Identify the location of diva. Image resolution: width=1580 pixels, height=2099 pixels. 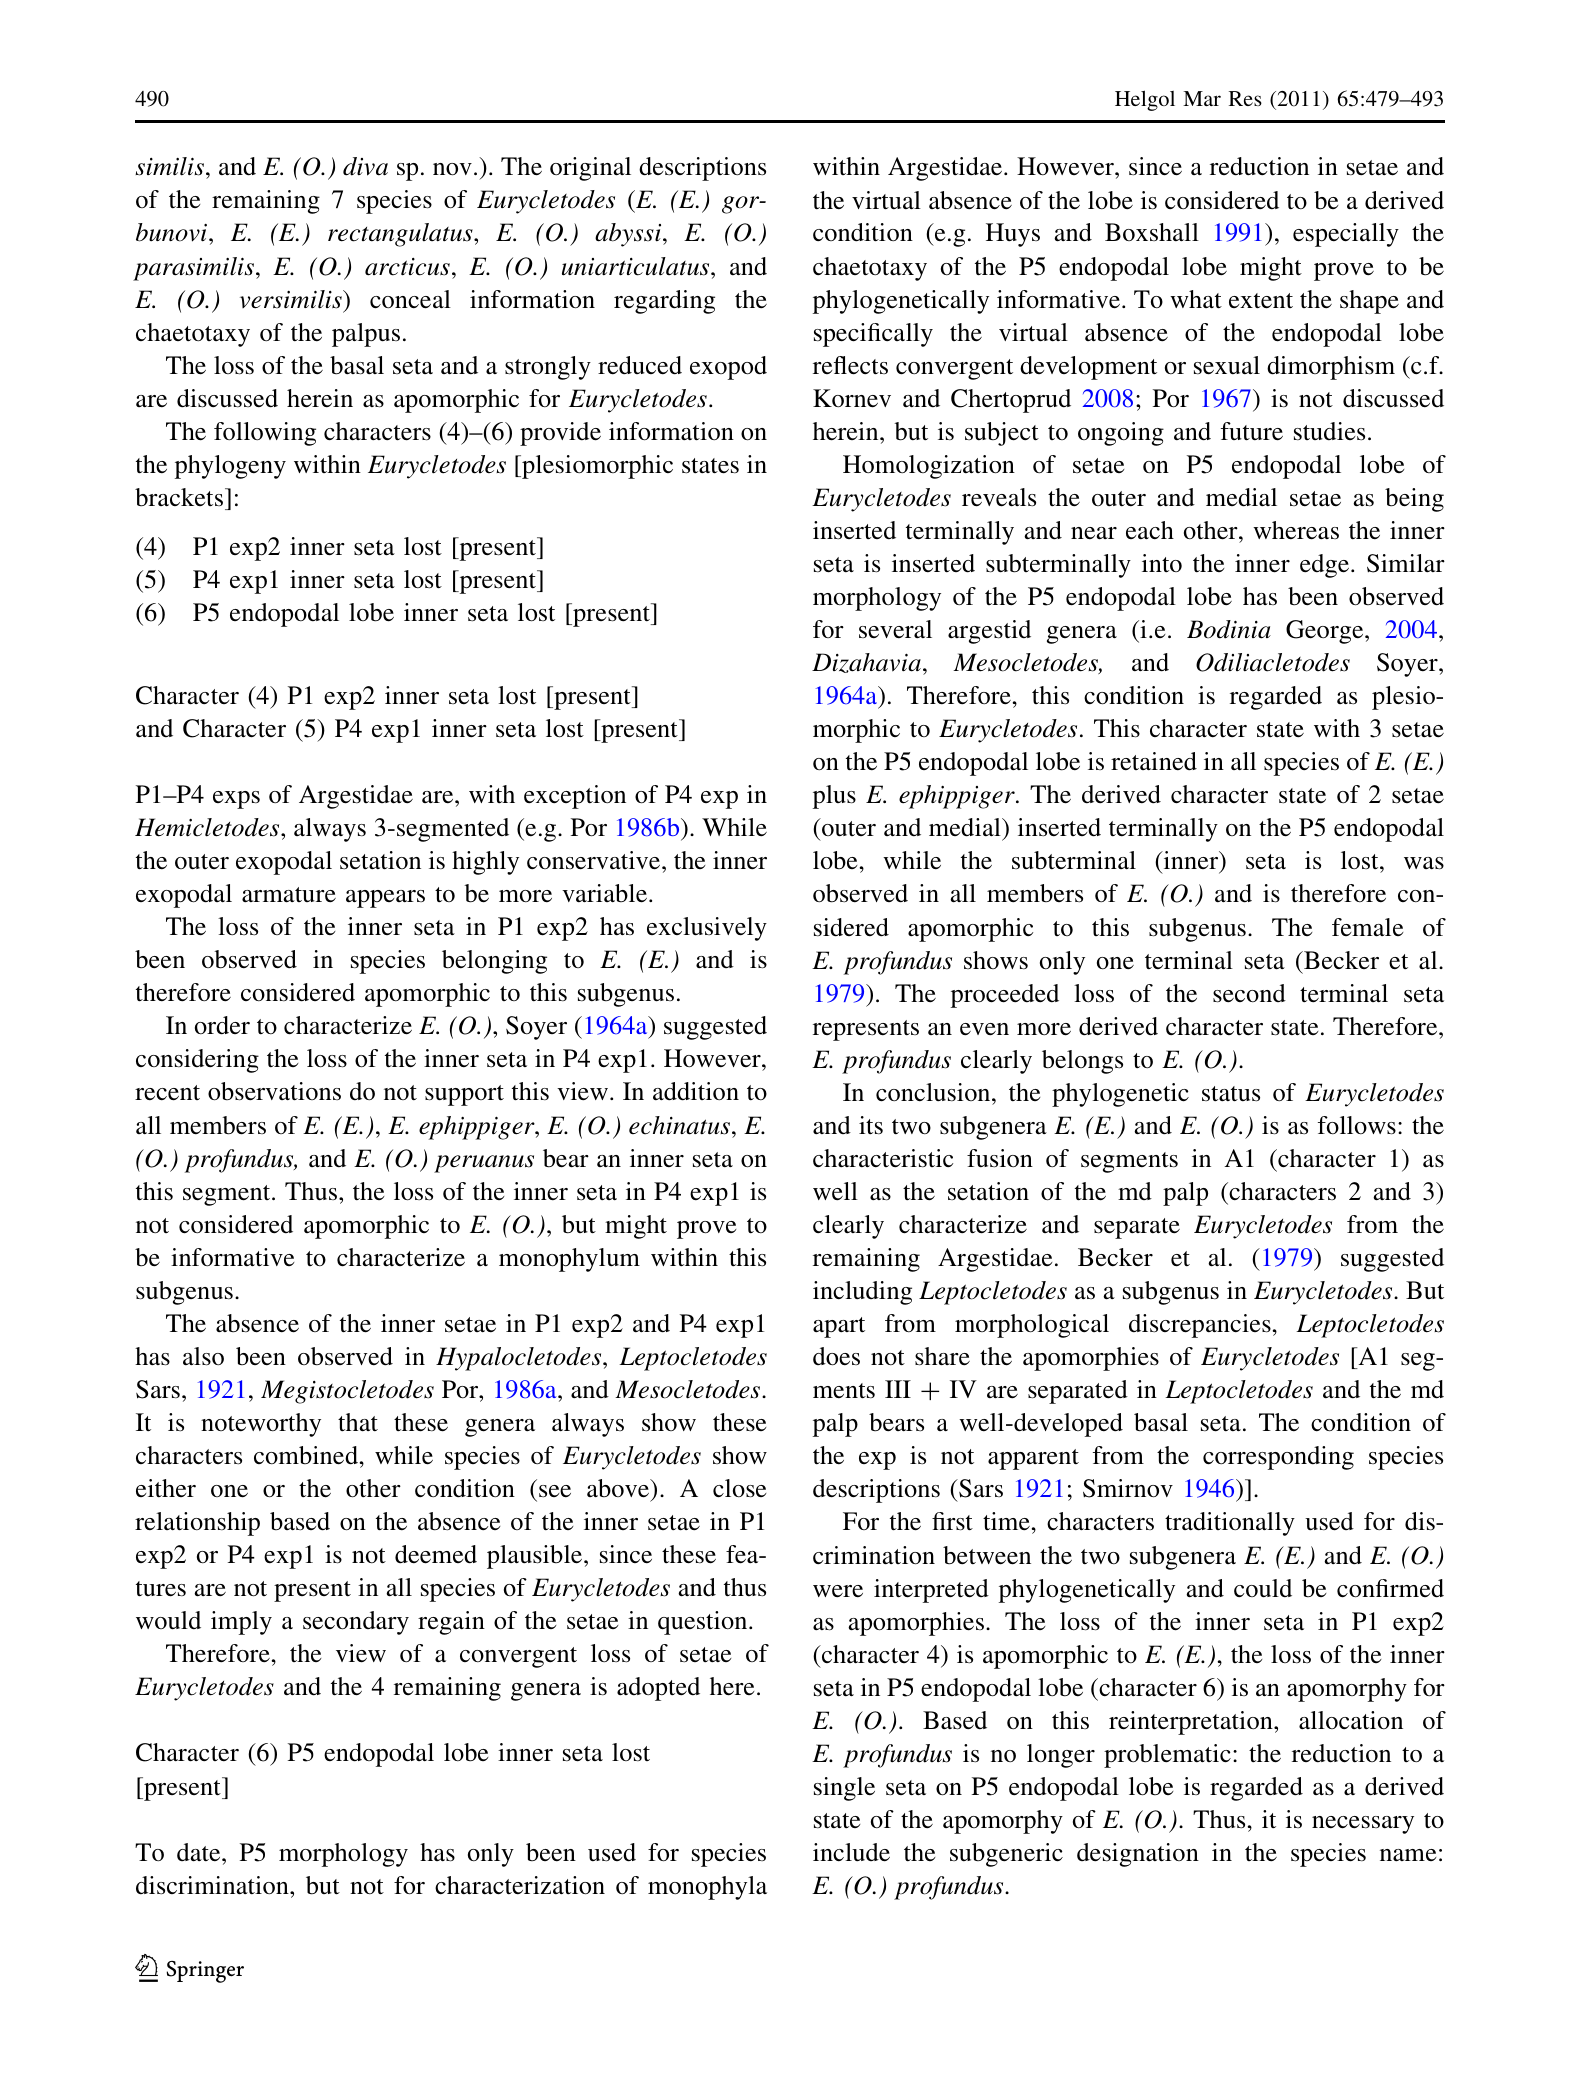
(365, 166).
